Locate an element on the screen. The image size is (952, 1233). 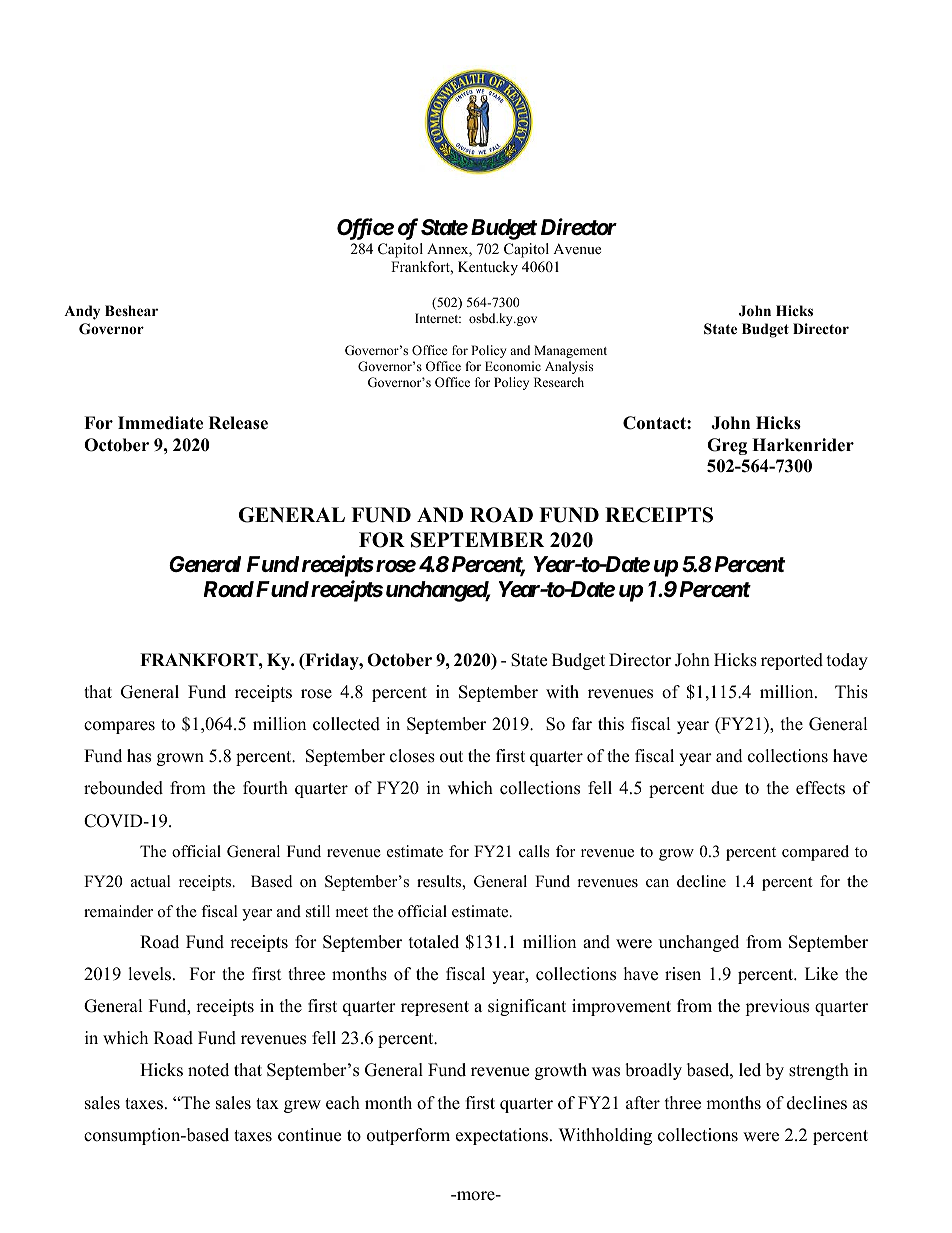
Contact is located at coordinates (655, 423).
